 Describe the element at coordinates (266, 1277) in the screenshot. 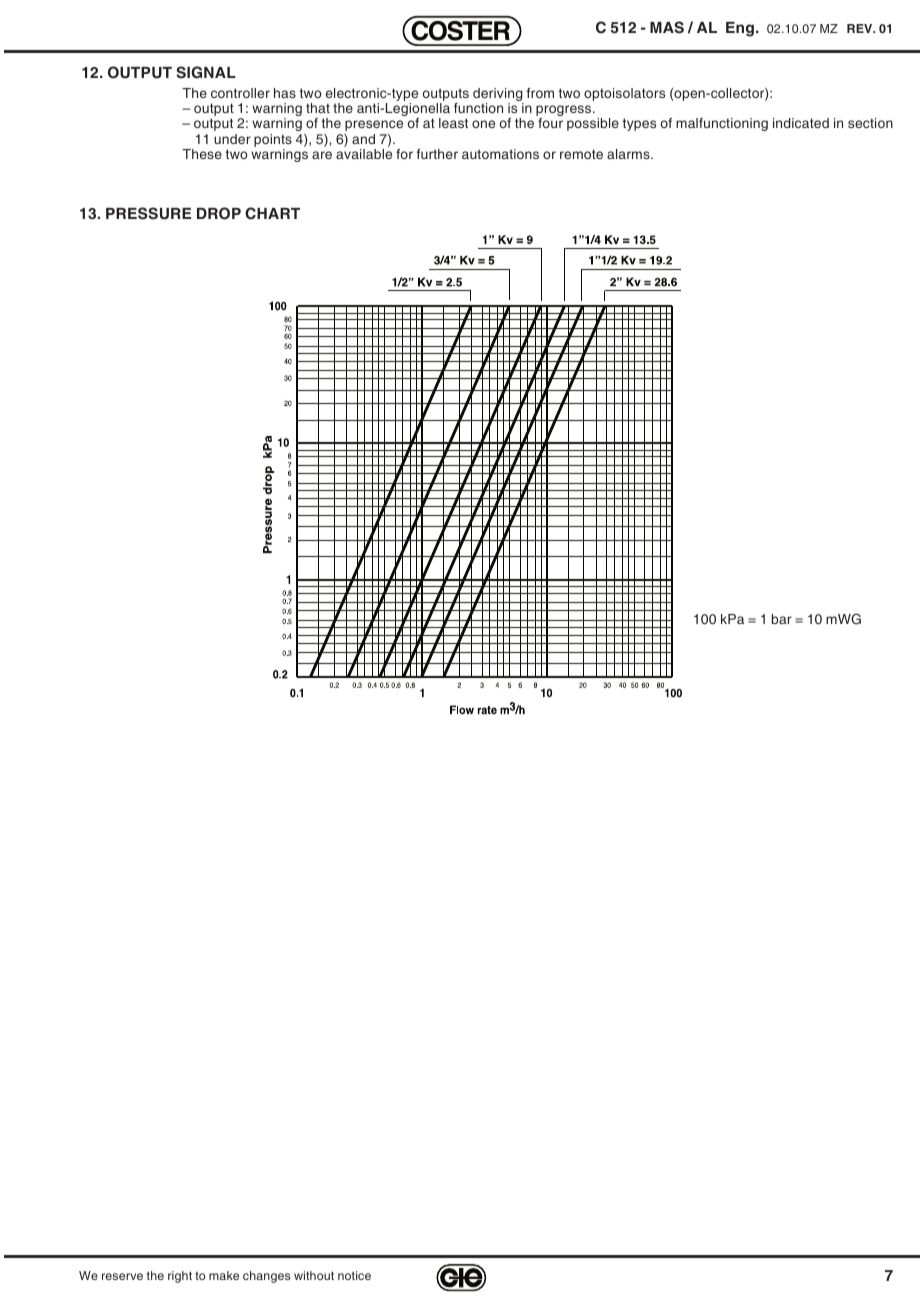

I see `changes` at that location.
